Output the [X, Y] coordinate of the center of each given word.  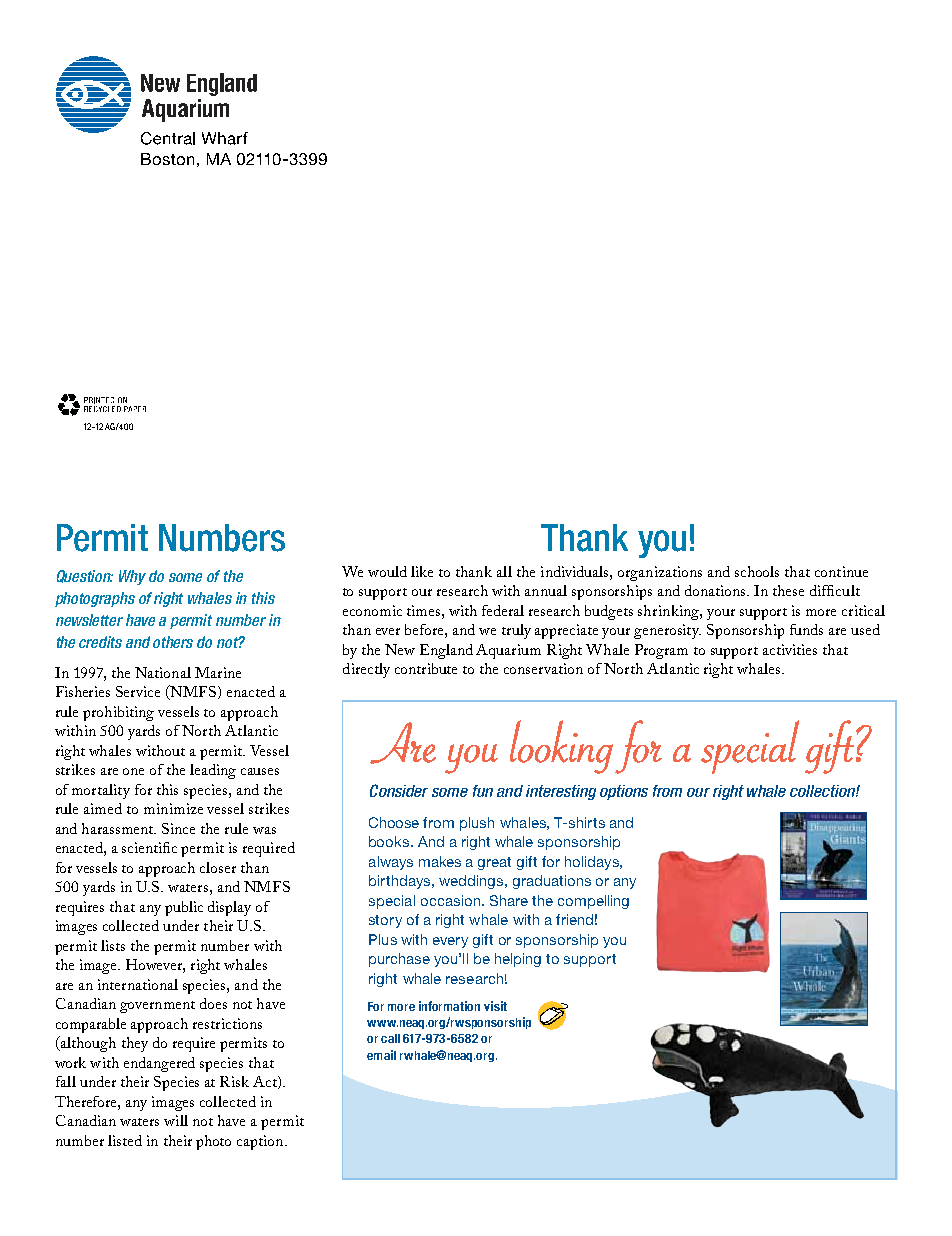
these [788, 590]
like [422, 571]
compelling [593, 902]
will [176, 1120]
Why [132, 577]
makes [440, 861]
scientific [149, 847]
